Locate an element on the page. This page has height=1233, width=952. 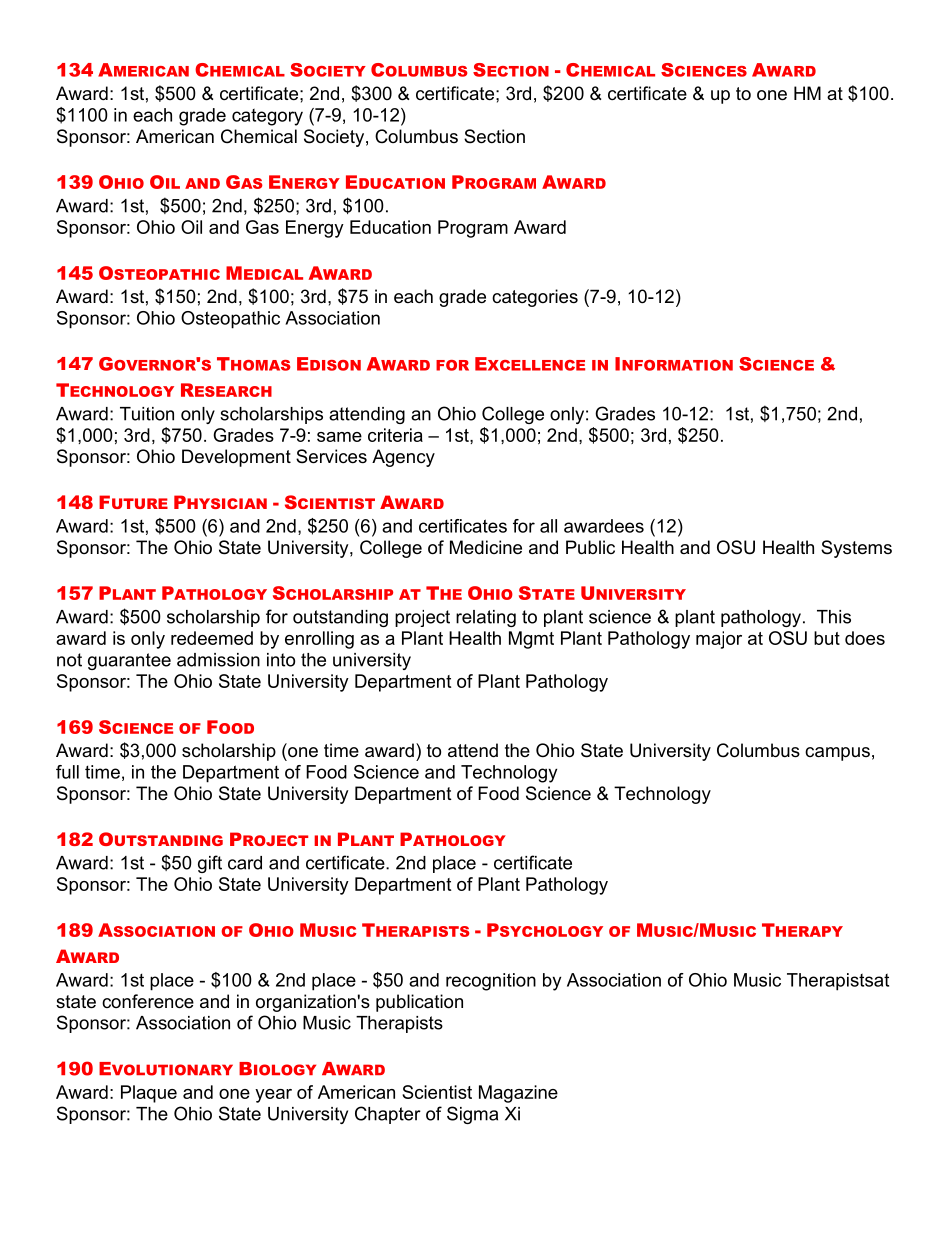
Systems is located at coordinates (856, 549).
